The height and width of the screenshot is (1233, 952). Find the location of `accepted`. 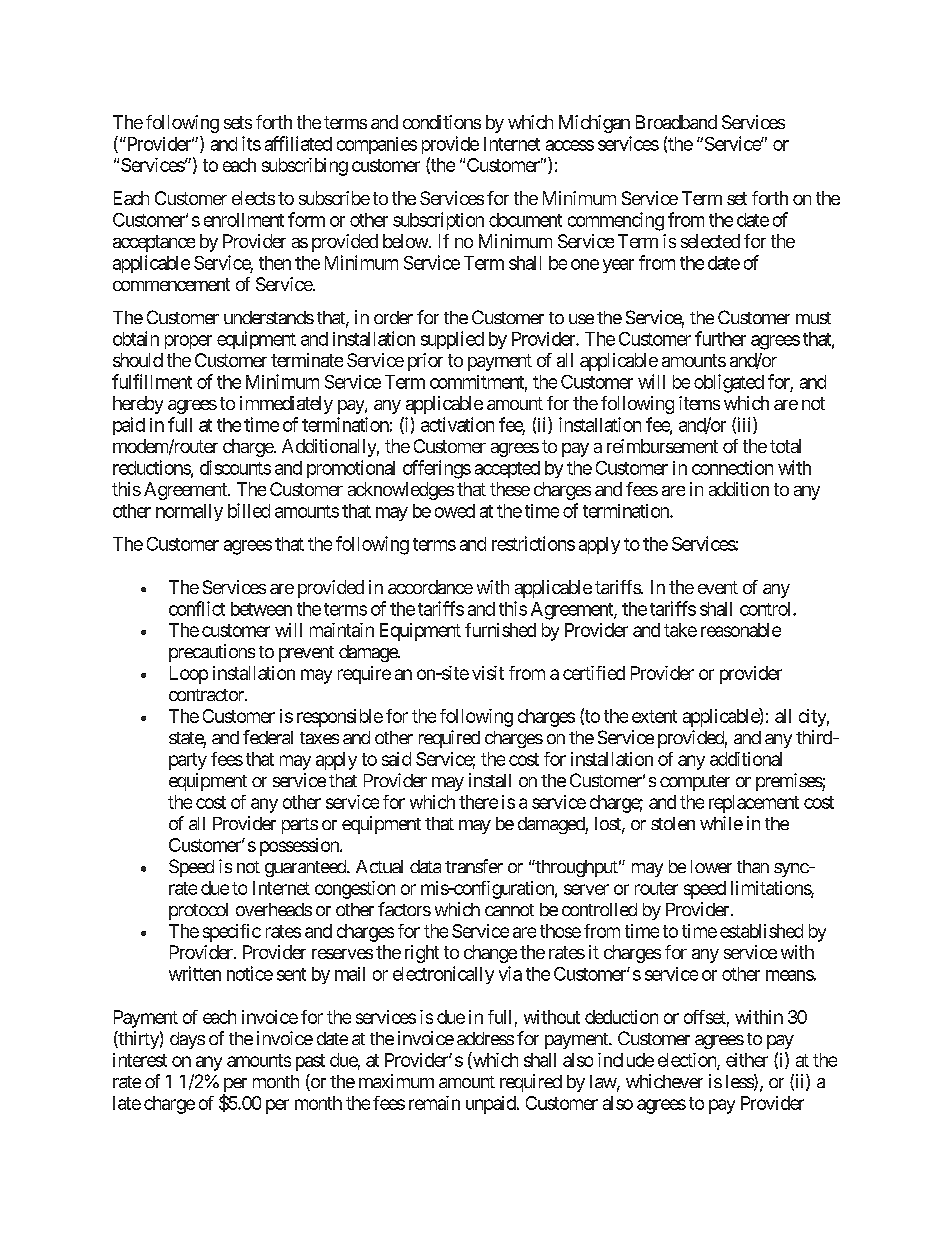

accepted is located at coordinates (507, 469).
